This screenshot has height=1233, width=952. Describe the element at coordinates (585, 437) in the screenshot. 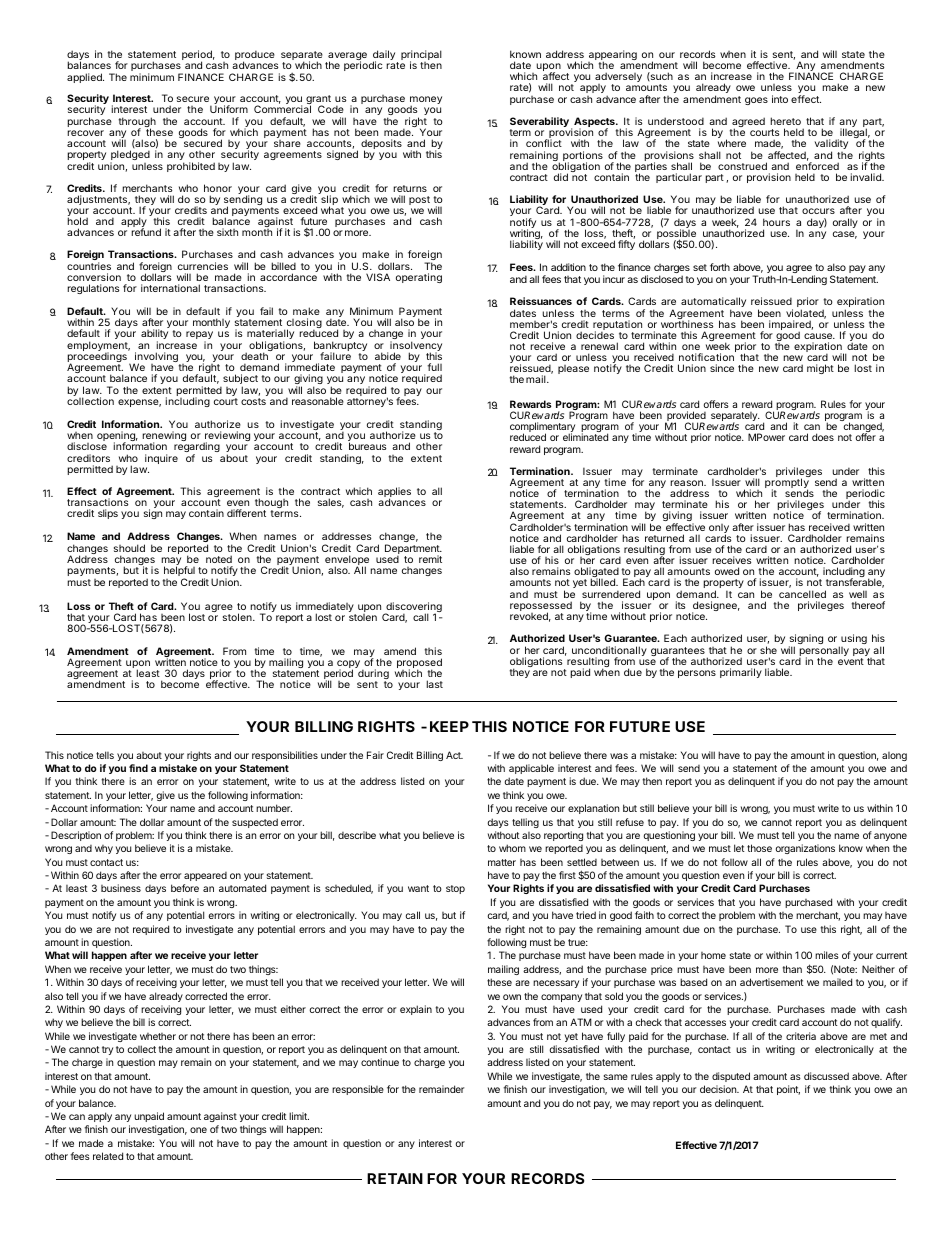

I see `eliminated` at that location.
